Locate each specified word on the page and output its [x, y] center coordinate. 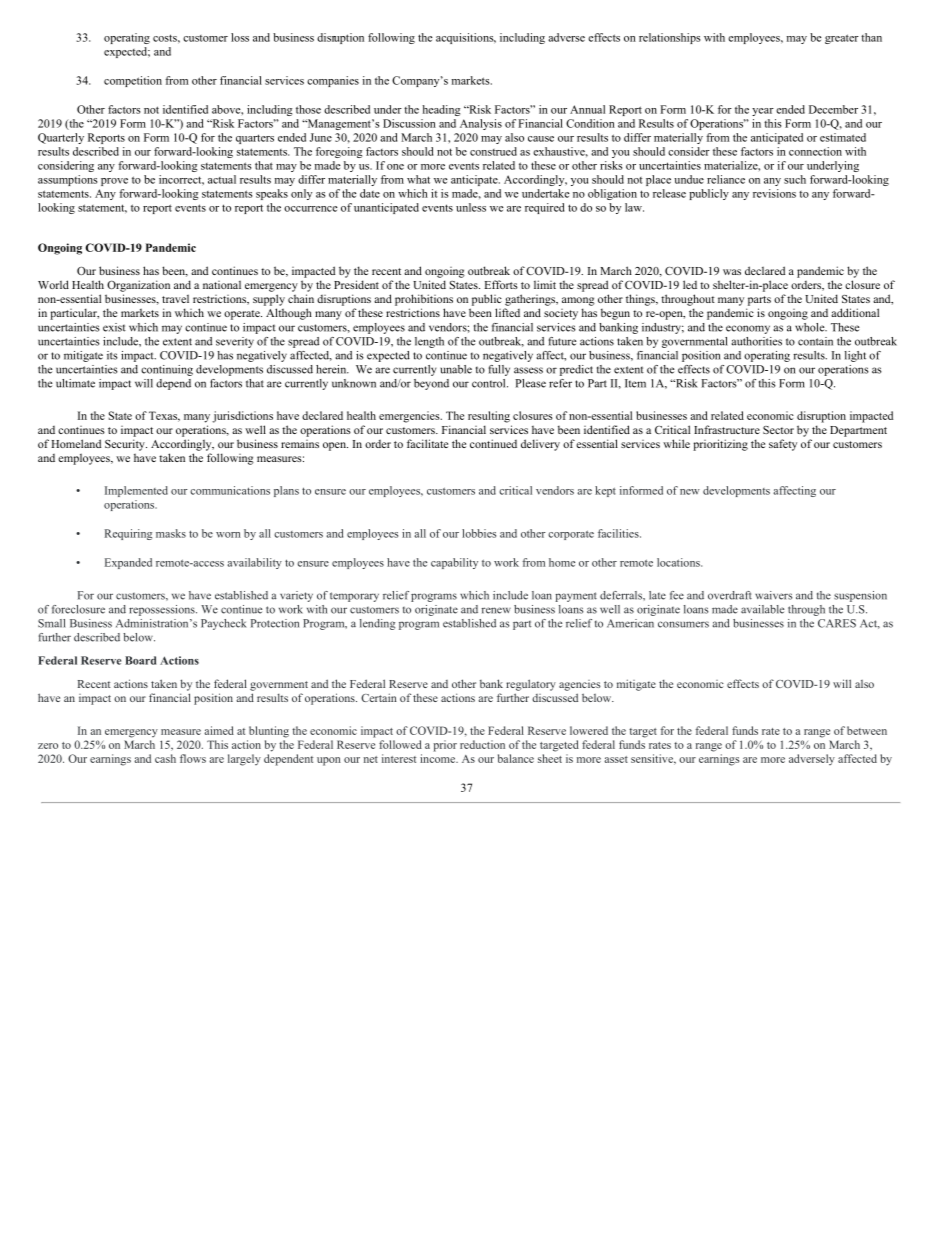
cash [165, 758]
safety [783, 445]
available [762, 609]
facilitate [427, 443]
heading [441, 110]
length [429, 342]
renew [496, 610]
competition [133, 81]
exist [114, 327]
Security [126, 445]
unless [471, 207]
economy [748, 329]
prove [114, 182]
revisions [774, 193]
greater [842, 39]
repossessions [163, 610]
